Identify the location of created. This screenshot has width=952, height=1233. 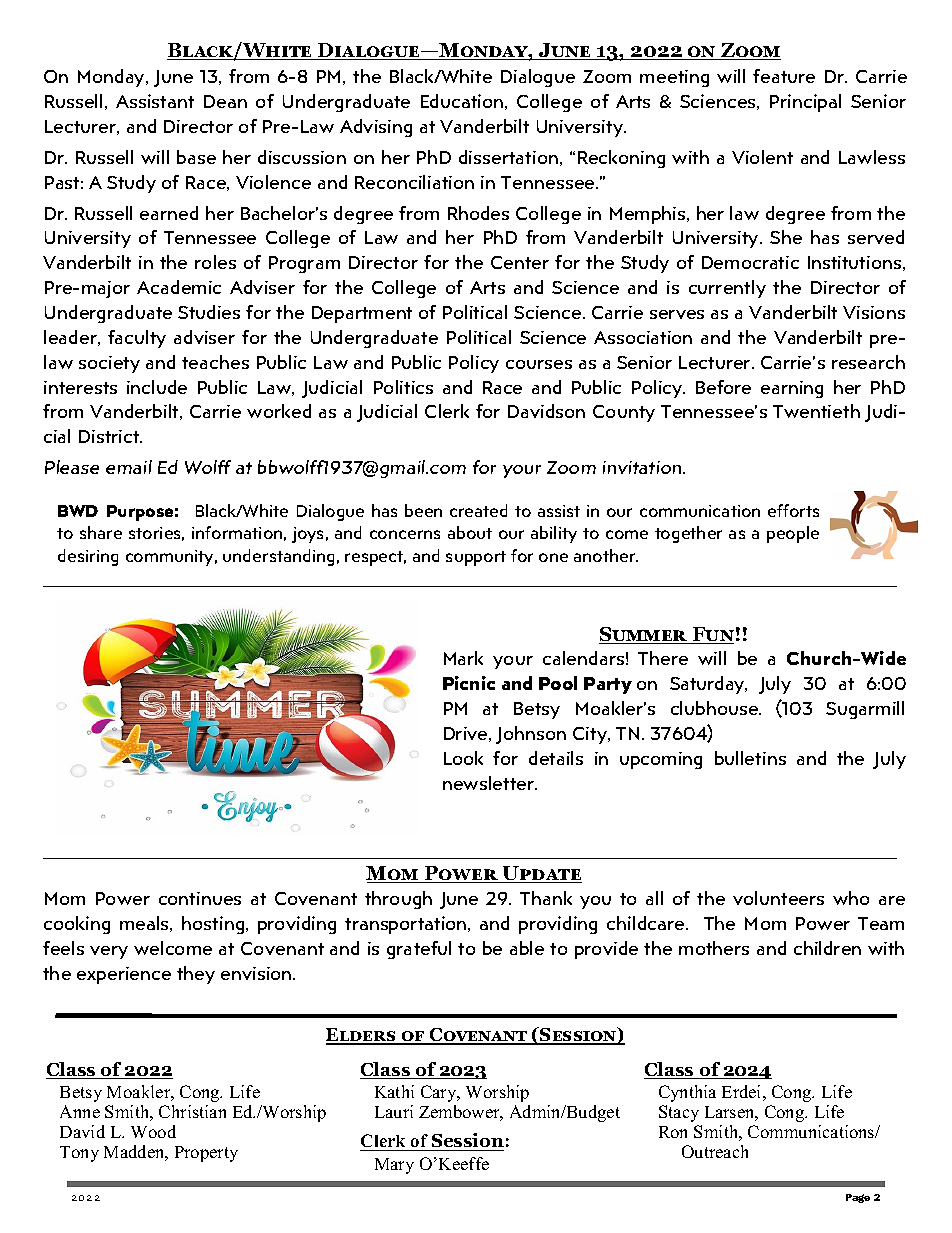
(478, 510).
